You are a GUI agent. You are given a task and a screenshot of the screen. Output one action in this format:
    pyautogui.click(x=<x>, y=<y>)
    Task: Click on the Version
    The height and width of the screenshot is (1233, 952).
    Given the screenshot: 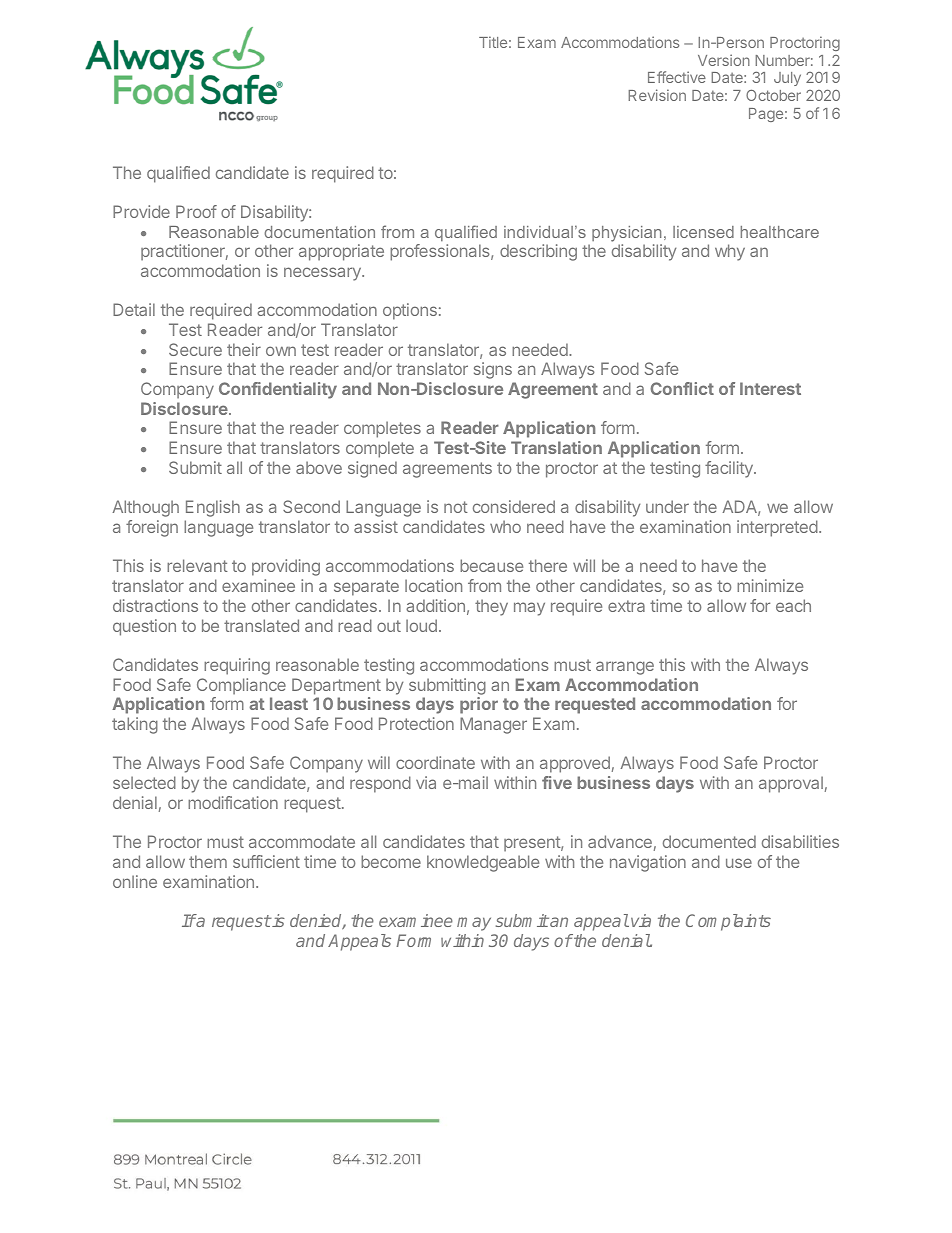 What is the action you would take?
    pyautogui.click(x=724, y=60)
